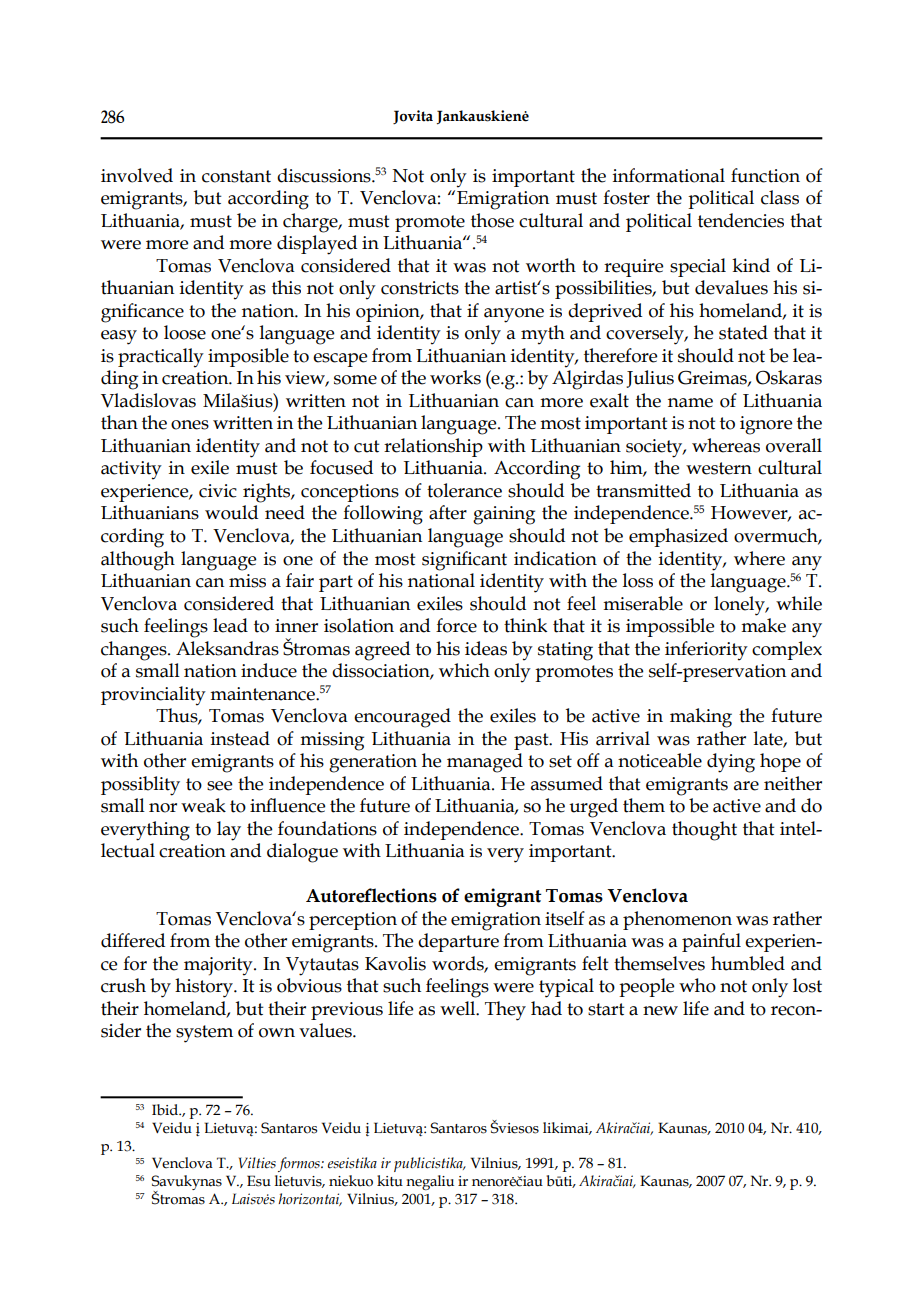  Describe the element at coordinates (505, 1011) in the screenshot. I see `They` at that location.
